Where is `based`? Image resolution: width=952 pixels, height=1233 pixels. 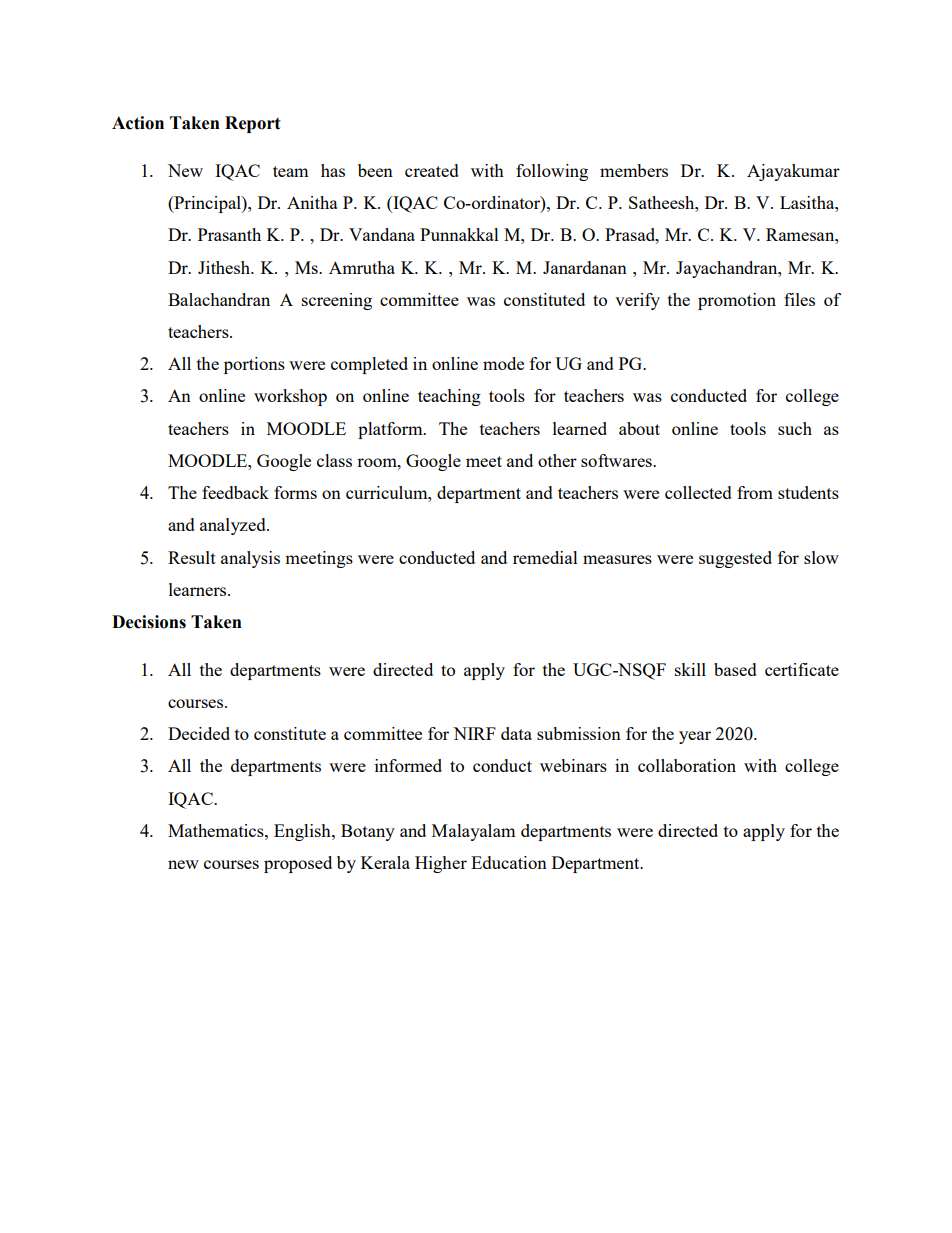 based is located at coordinates (735, 669).
